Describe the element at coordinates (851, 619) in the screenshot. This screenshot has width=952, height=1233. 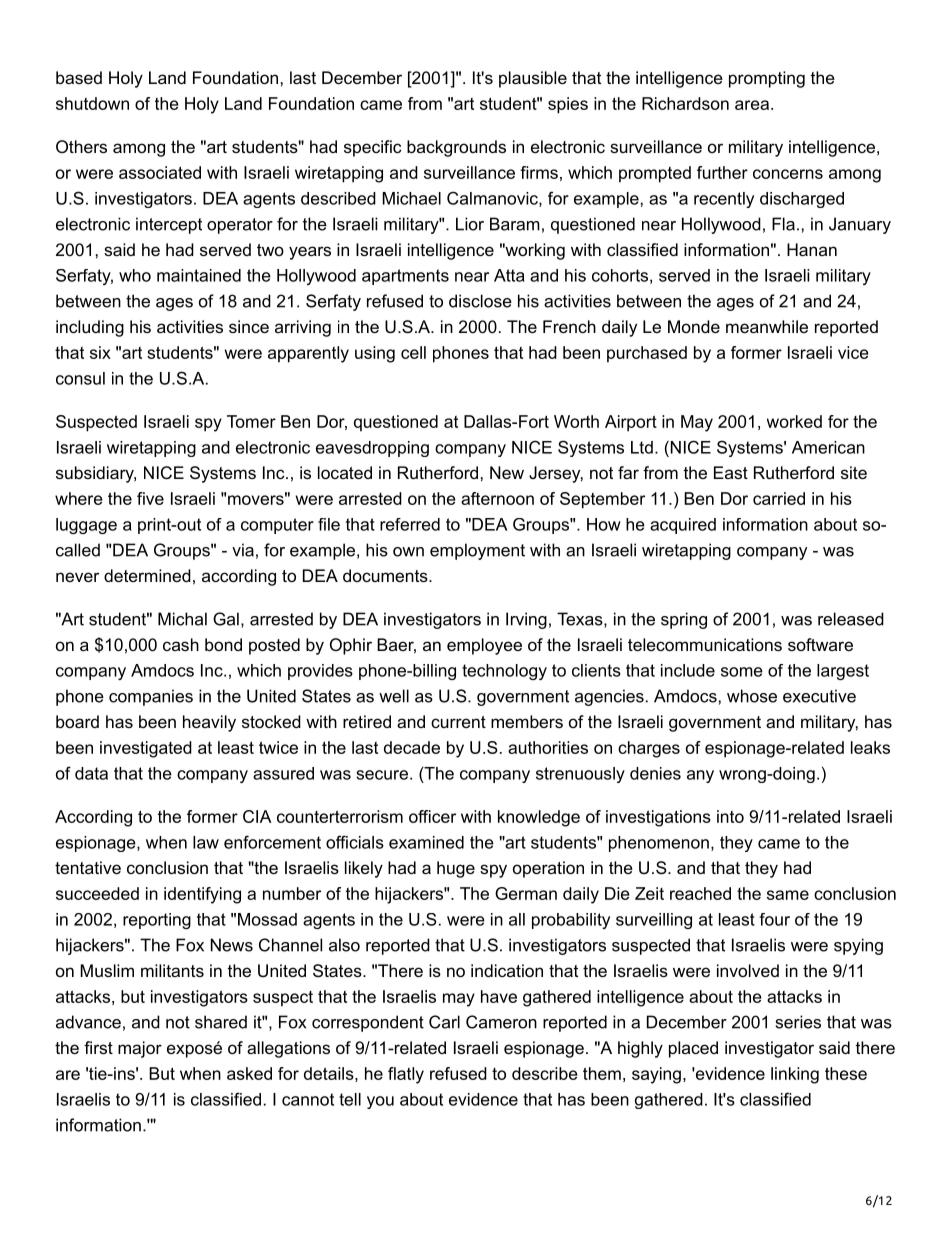
I see `released` at that location.
